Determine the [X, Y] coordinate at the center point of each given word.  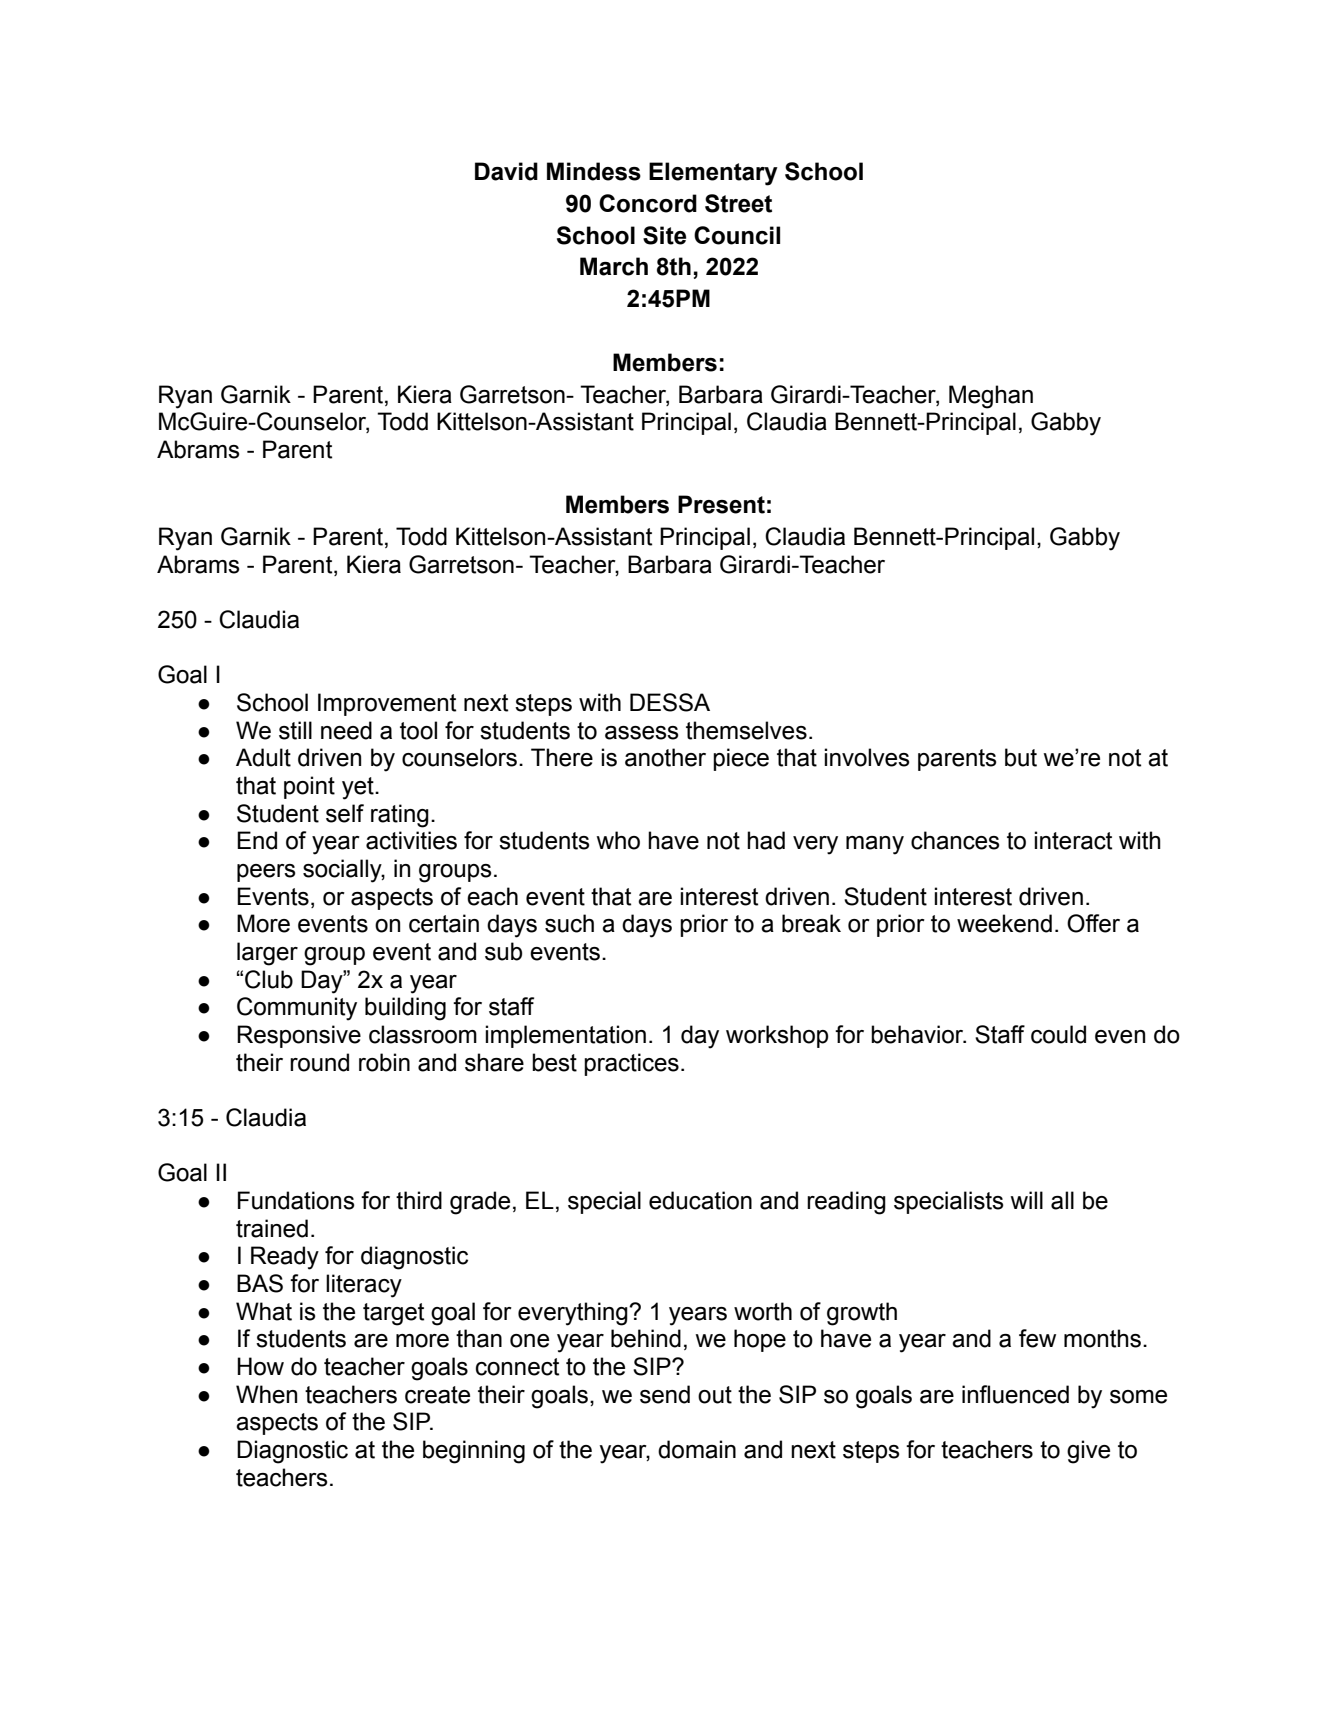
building [405, 1009]
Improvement [387, 704]
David [506, 171]
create [437, 1395]
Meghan [991, 397]
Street [738, 203]
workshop [777, 1036]
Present [721, 504]
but [1021, 757]
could [1058, 1034]
